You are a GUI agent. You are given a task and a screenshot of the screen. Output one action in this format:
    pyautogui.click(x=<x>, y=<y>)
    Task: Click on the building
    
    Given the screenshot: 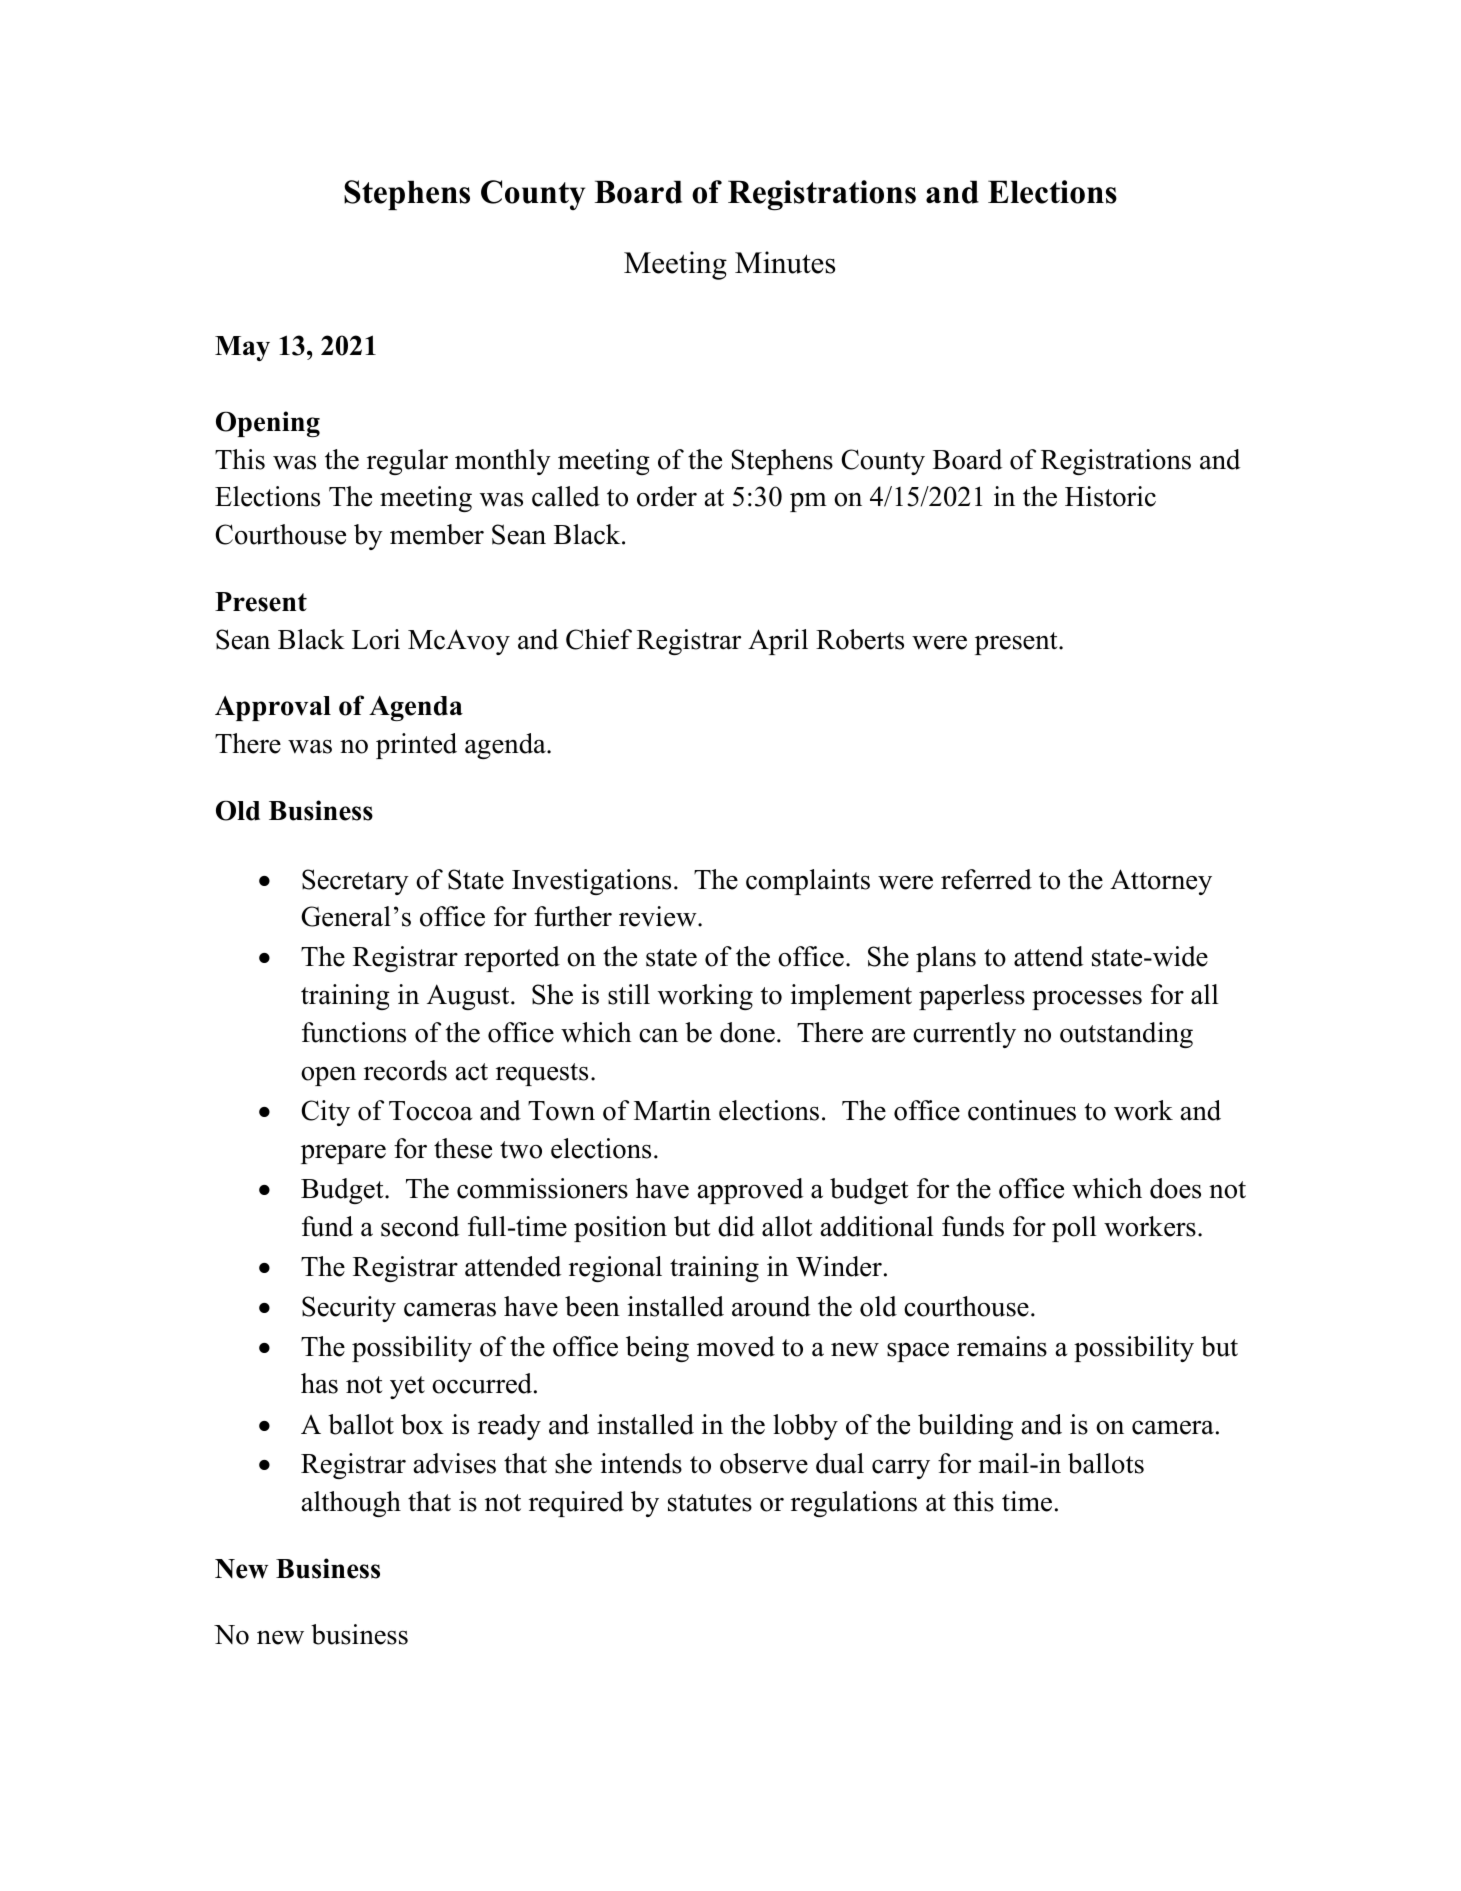 What is the action you would take?
    pyautogui.click(x=965, y=1427)
